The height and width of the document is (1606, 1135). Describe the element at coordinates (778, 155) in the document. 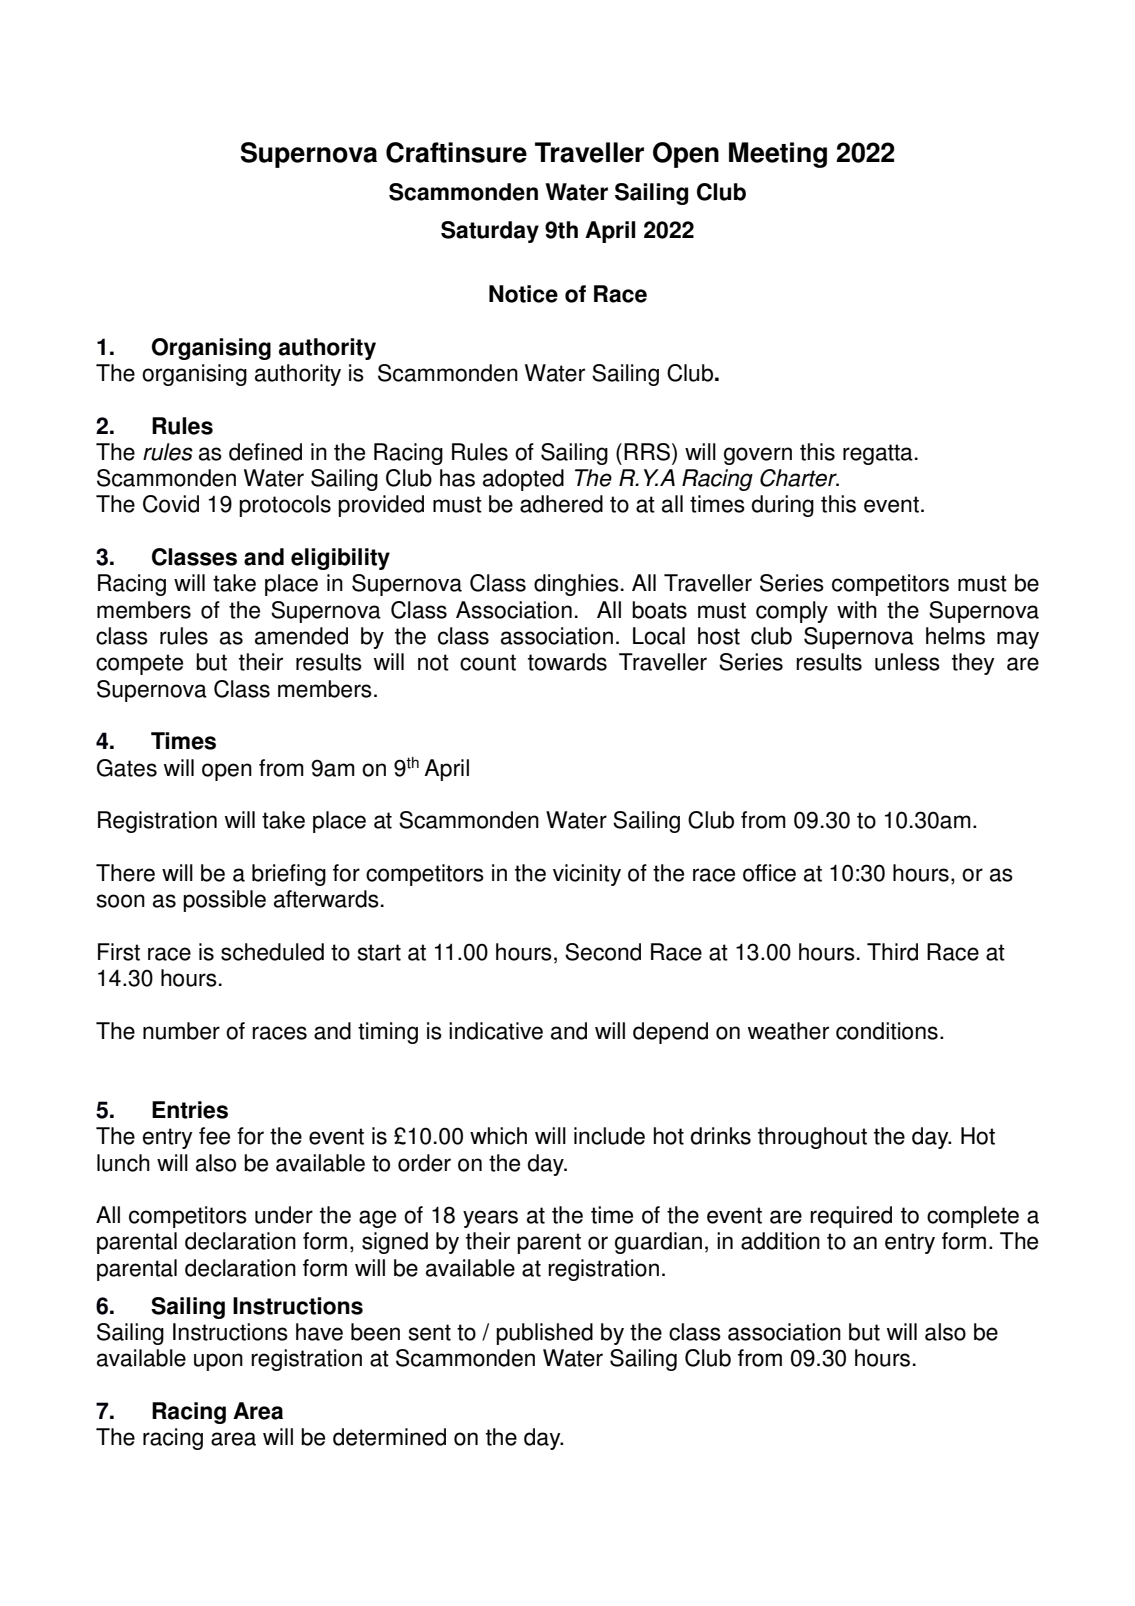

I see `Meeting` at that location.
